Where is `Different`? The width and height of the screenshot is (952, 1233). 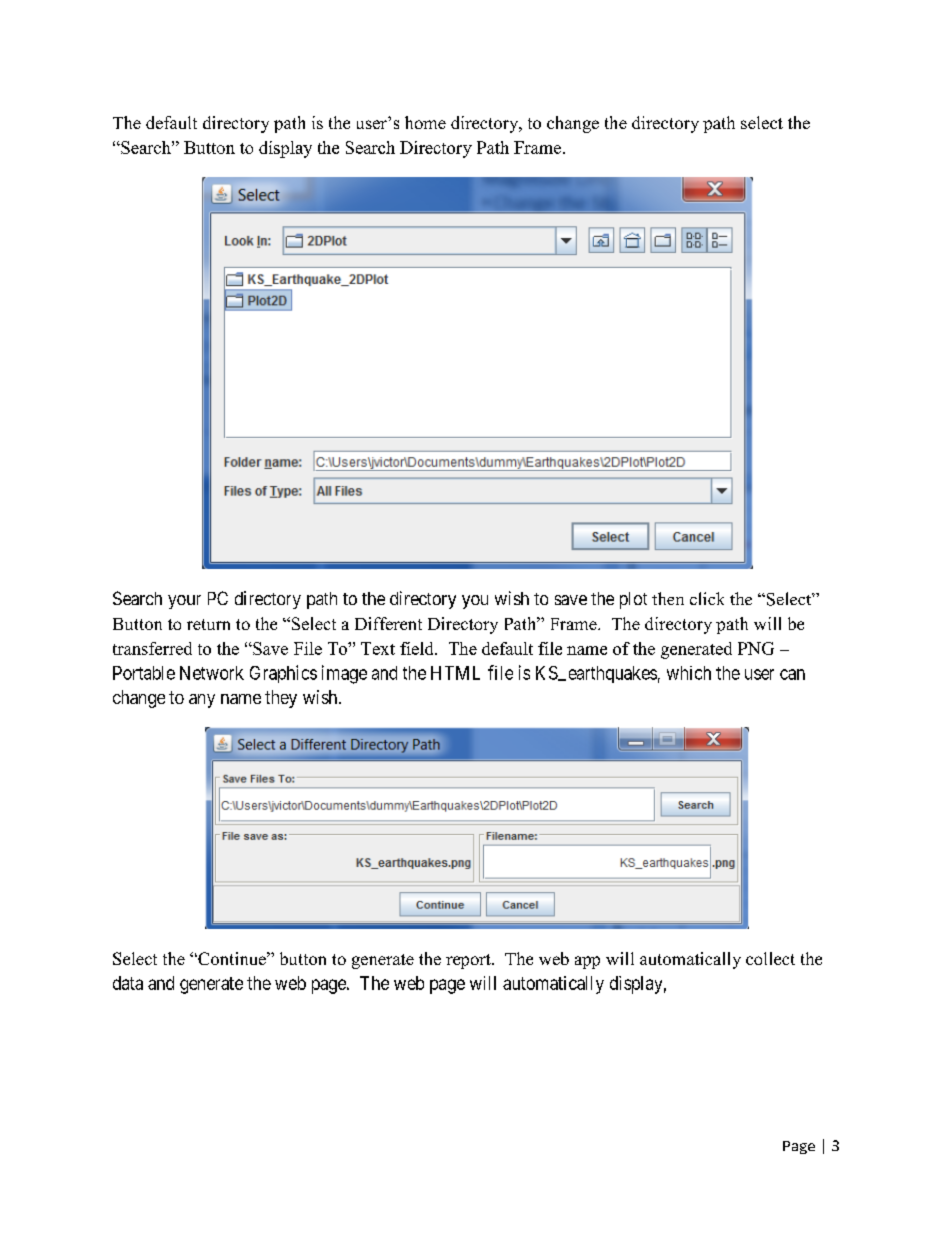
Different is located at coordinates (388, 623).
